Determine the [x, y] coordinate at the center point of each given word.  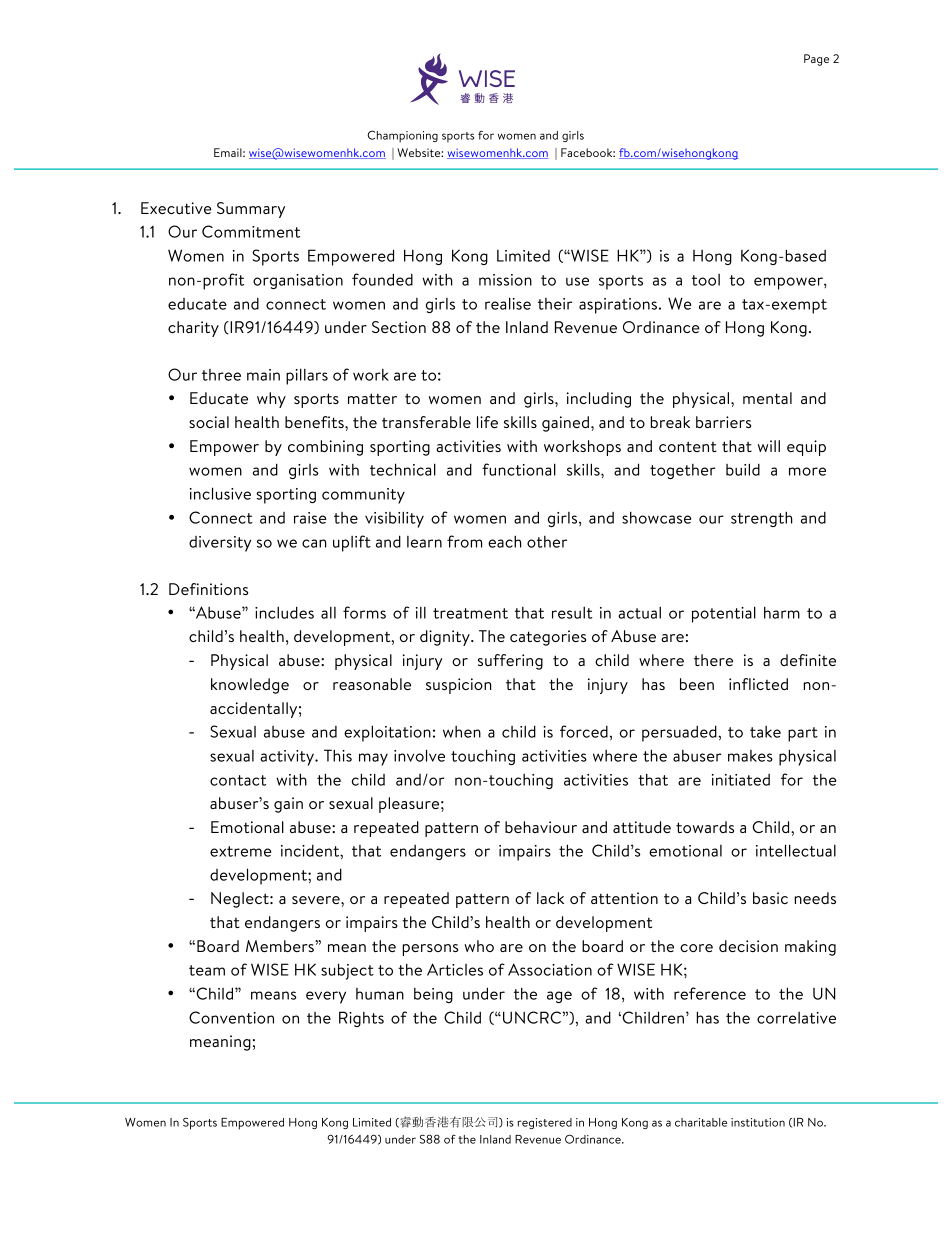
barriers [723, 422]
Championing [402, 136]
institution [758, 1122]
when [462, 732]
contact [238, 780]
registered [545, 1123]
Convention [231, 1017]
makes [750, 756]
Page [816, 60]
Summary [251, 210]
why [271, 400]
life [487, 422]
